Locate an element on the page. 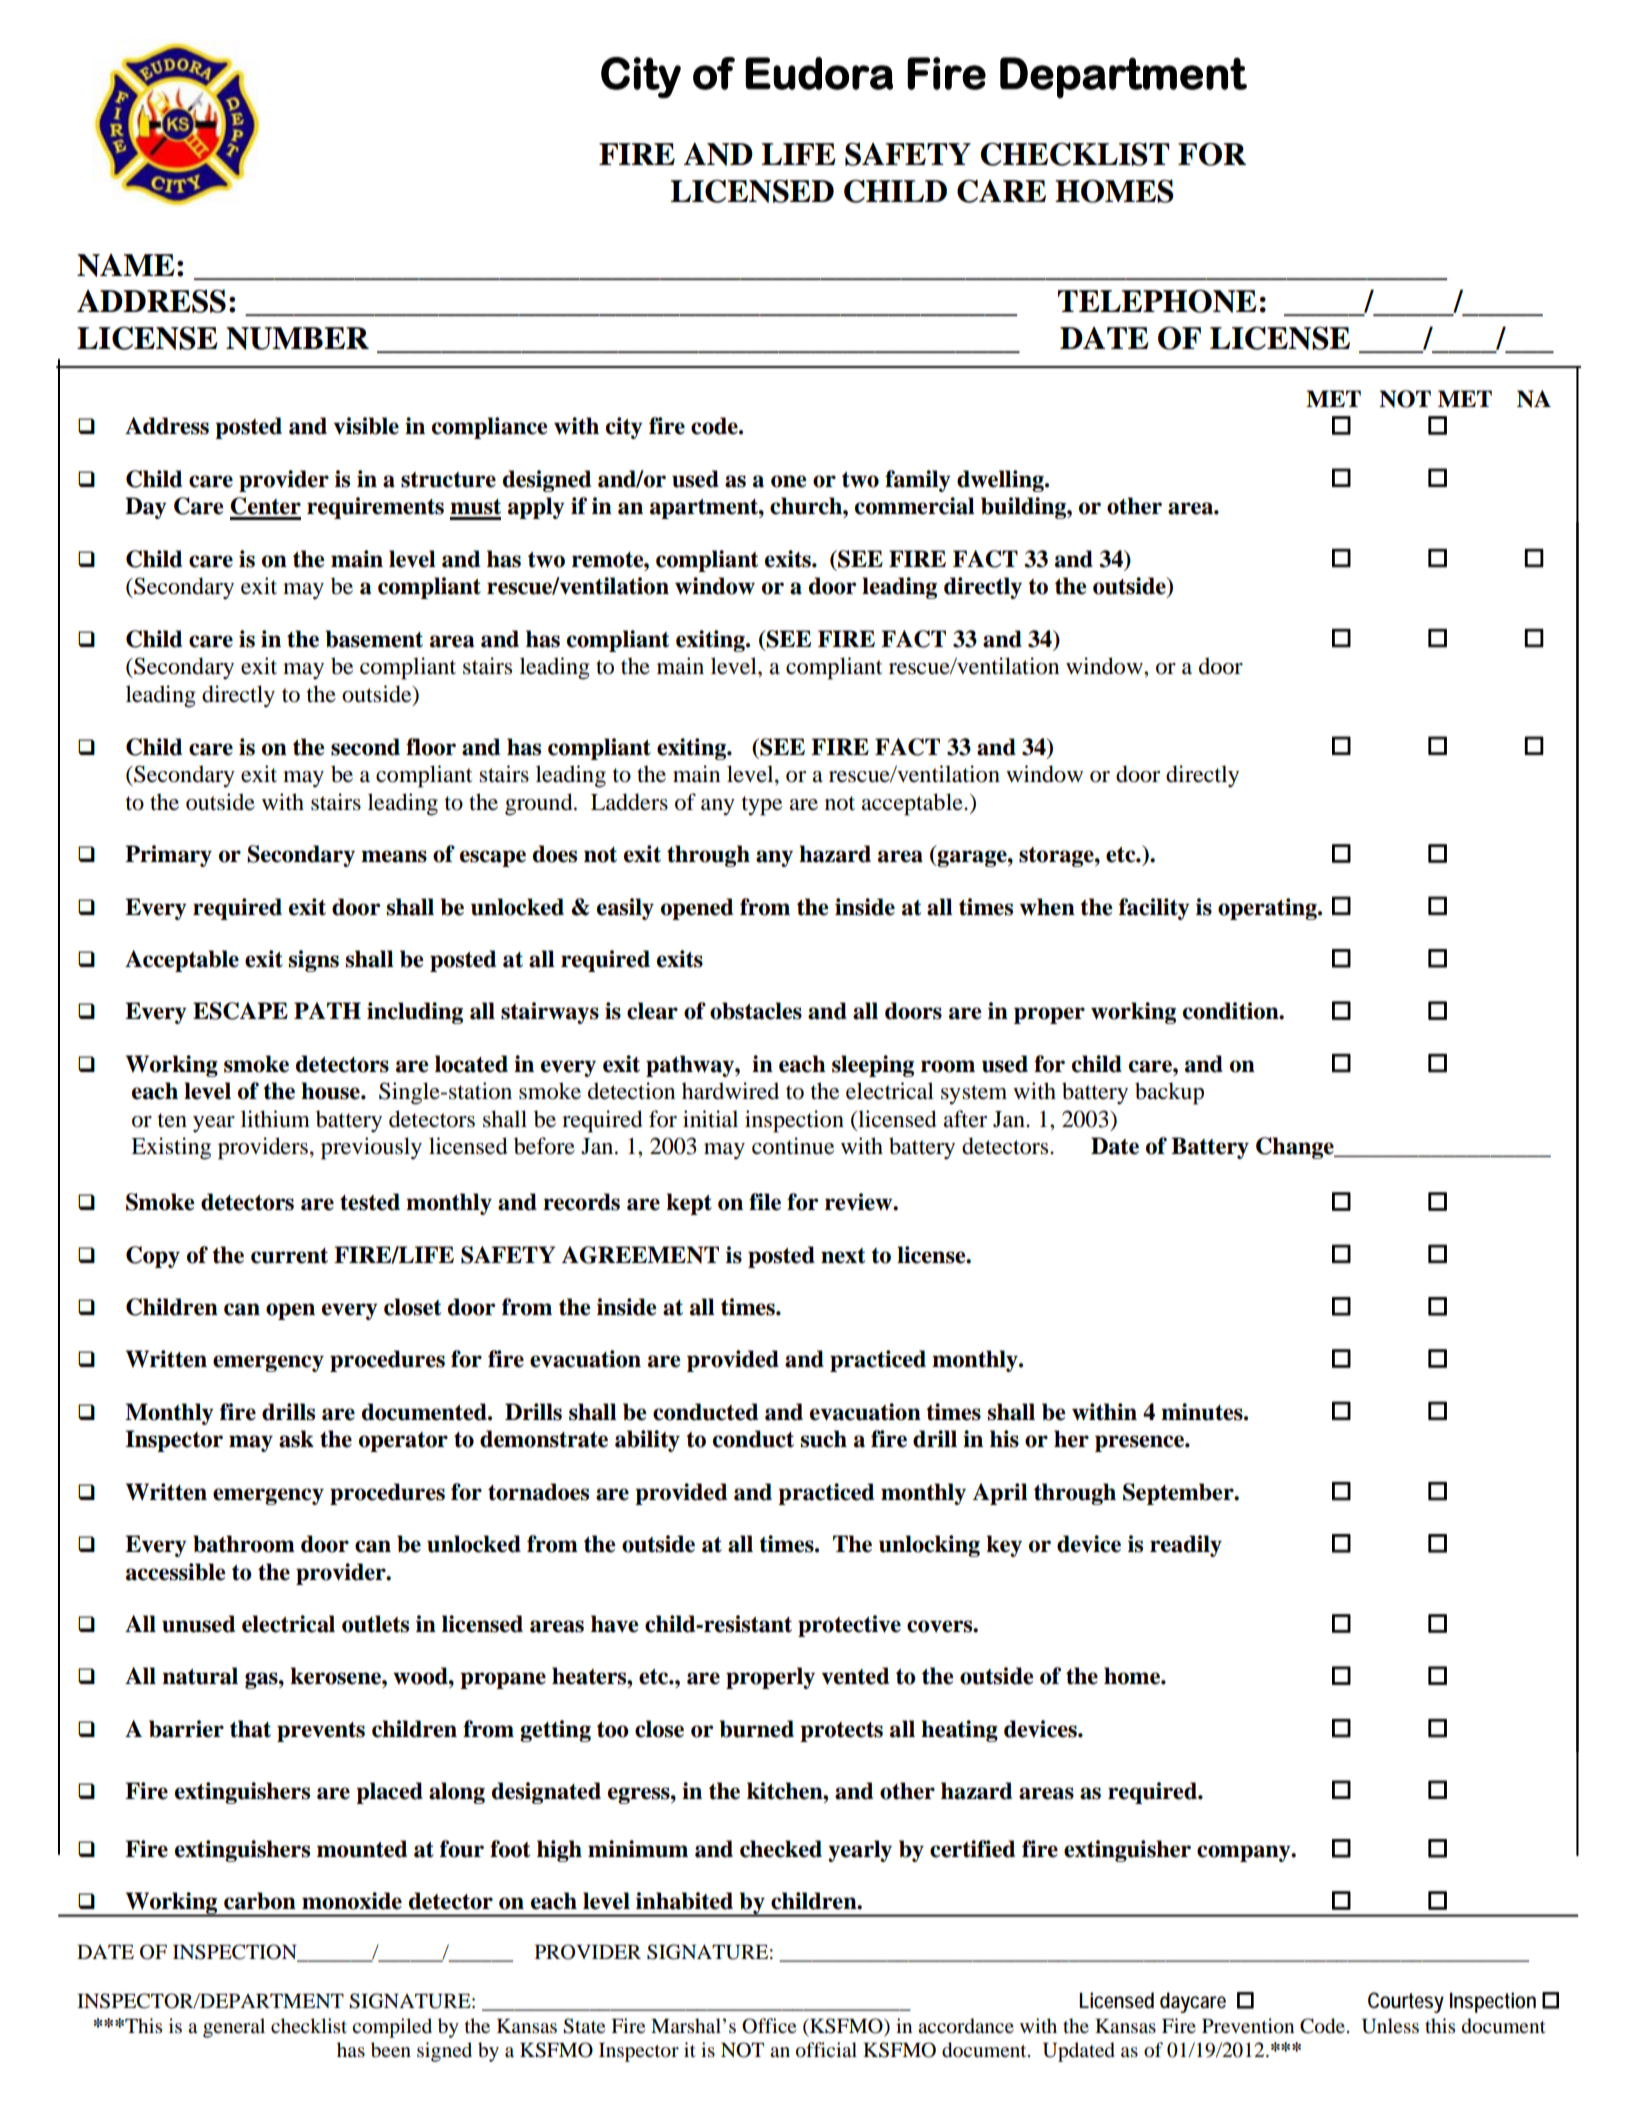  Eudora is located at coordinates (819, 73).
